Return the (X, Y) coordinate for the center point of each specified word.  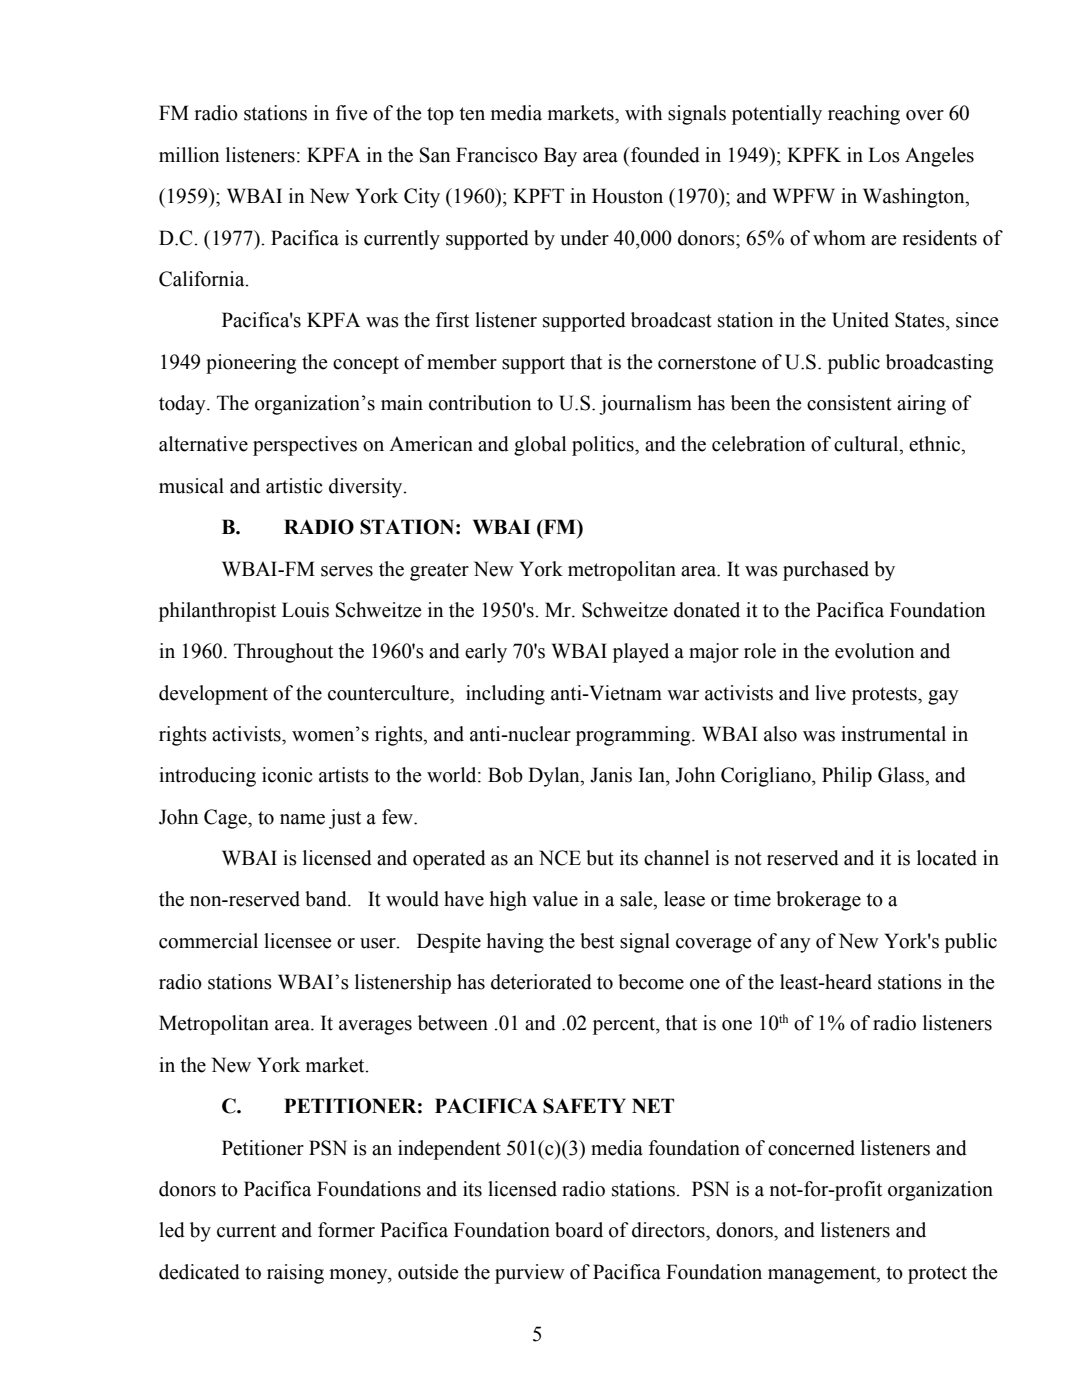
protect (937, 1275)
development (213, 695)
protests (885, 696)
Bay (560, 157)
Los (884, 155)
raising (295, 1274)
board (579, 1230)
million (189, 155)
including (505, 695)
